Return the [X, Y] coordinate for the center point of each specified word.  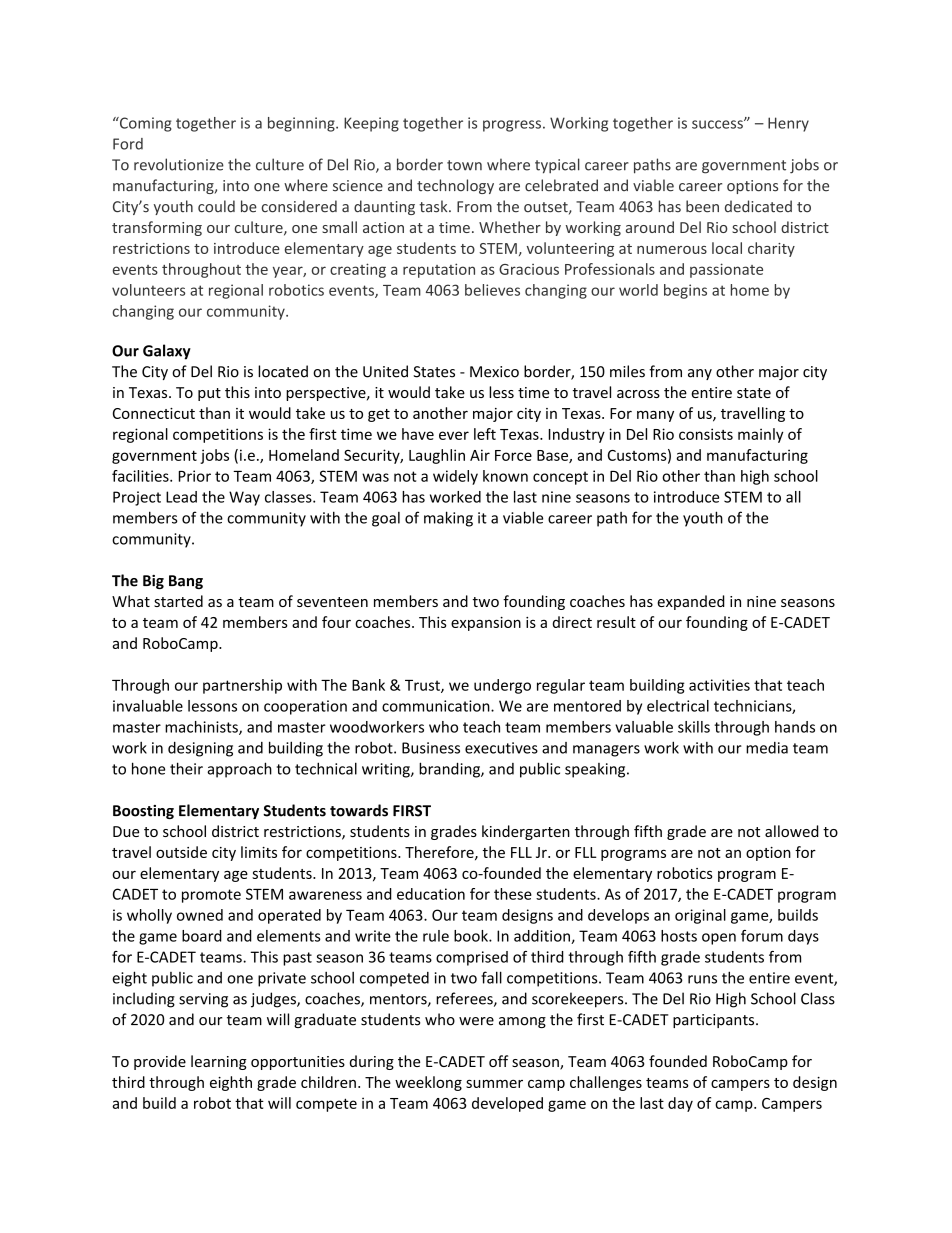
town [464, 165]
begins [685, 291]
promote [211, 896]
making [448, 519]
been [702, 206]
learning [219, 1062]
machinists [202, 728]
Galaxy [167, 352]
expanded [691, 602]
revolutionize [179, 164]
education [431, 894]
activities [719, 685]
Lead [181, 497]
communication [437, 706]
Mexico [494, 372]
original [700, 916]
